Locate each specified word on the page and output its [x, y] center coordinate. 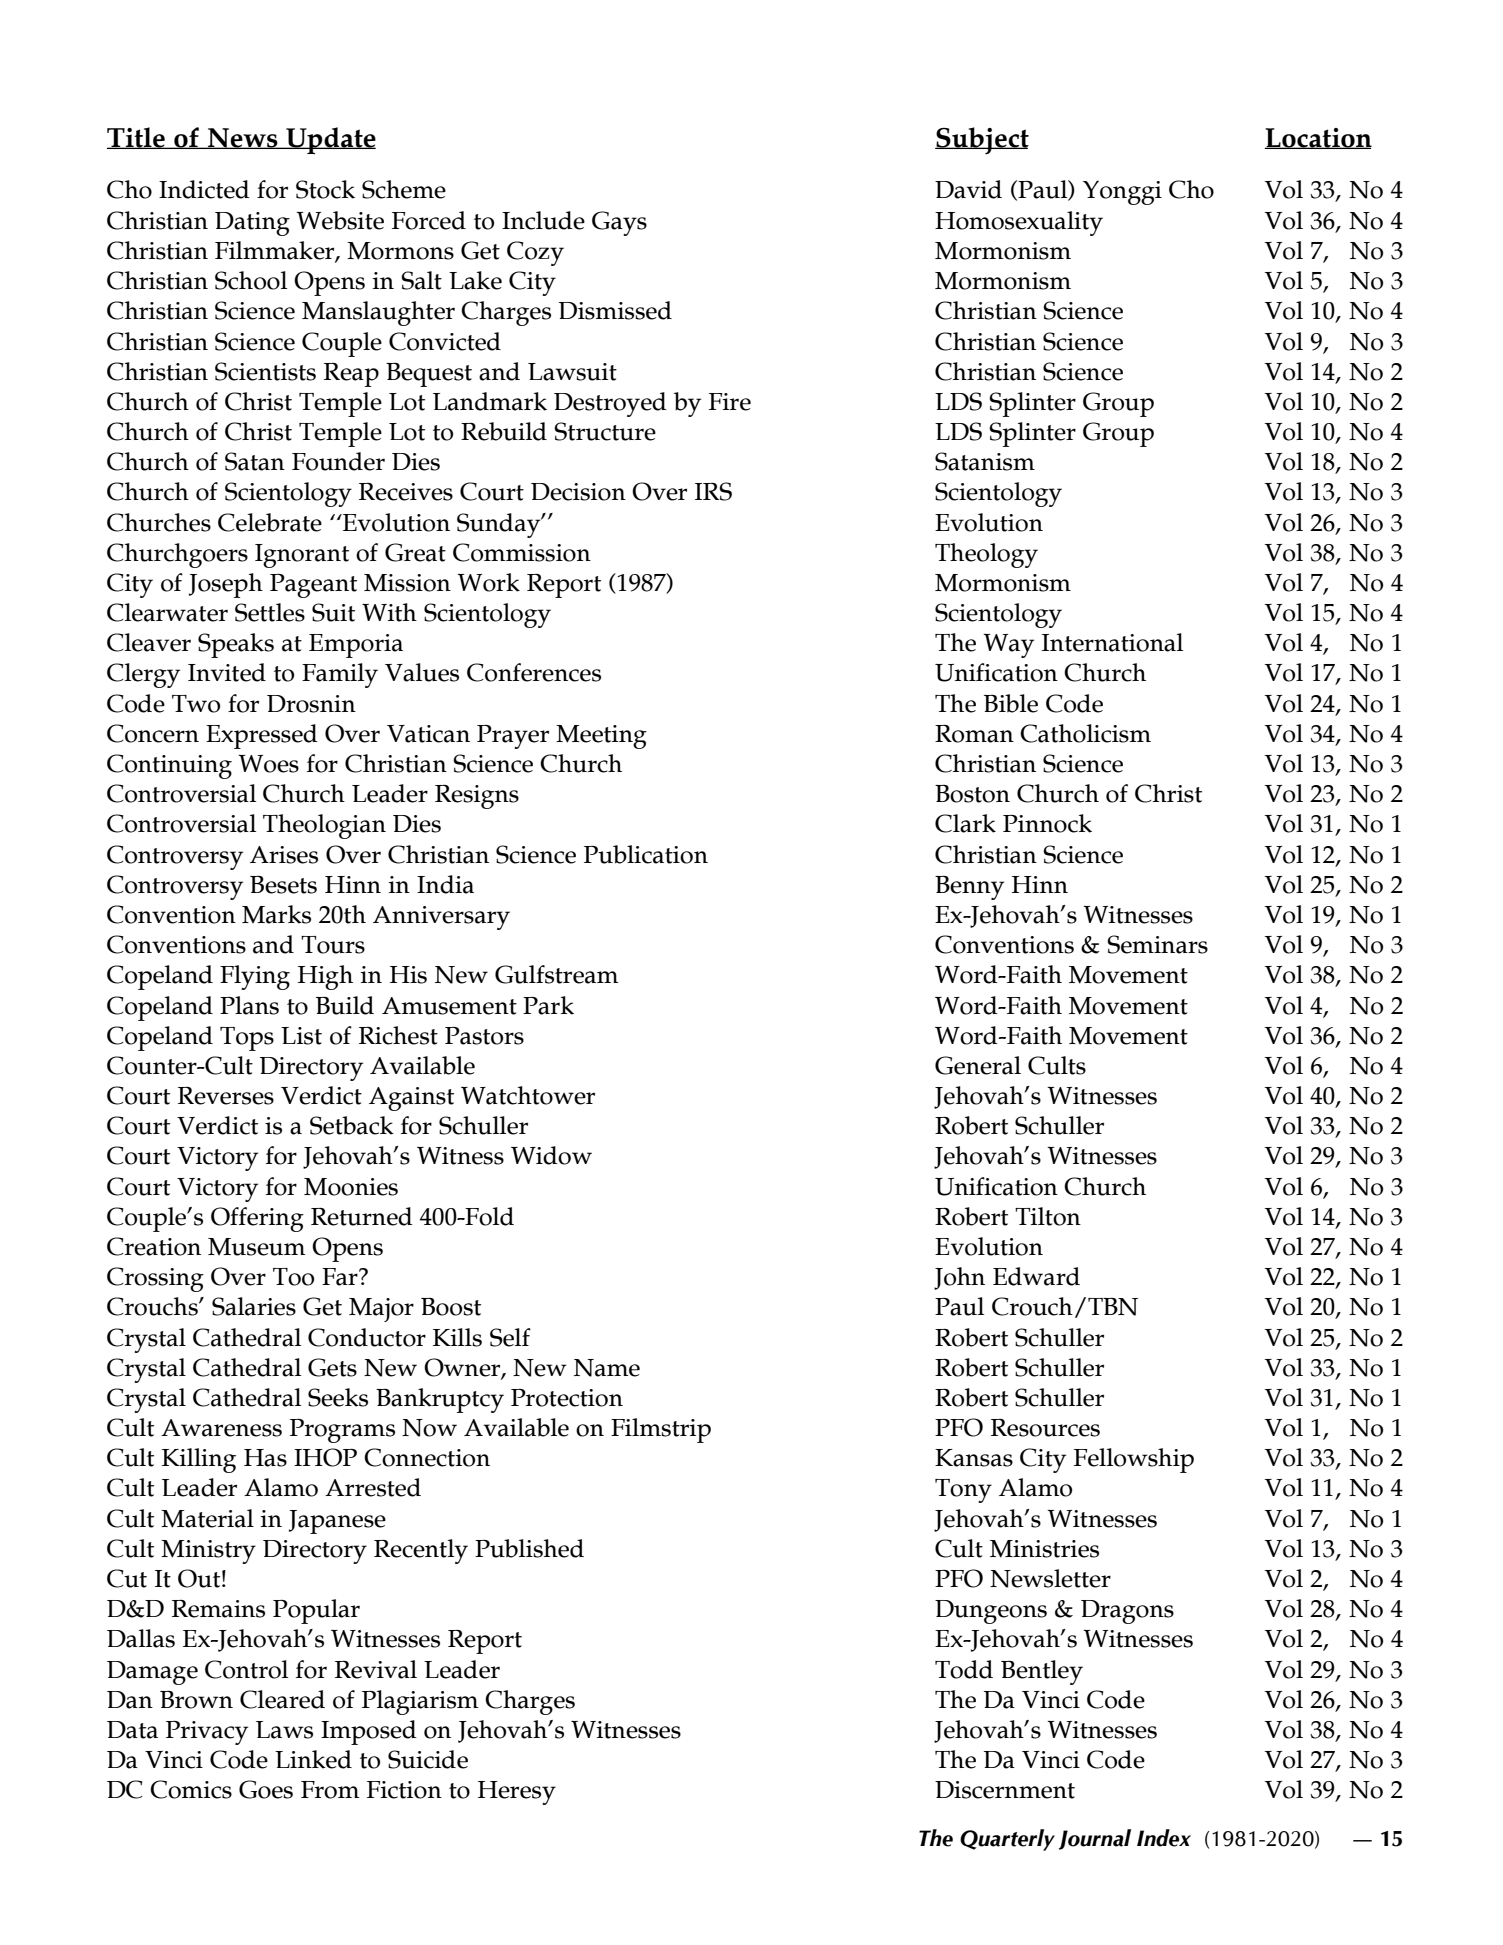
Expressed [262, 736]
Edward [1036, 1276]
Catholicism [1085, 733]
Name [607, 1368]
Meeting [601, 737]
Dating [252, 224]
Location [1318, 138]
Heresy [517, 1793]
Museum [257, 1247]
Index [1164, 1838]
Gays [619, 223]
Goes [266, 1789]
